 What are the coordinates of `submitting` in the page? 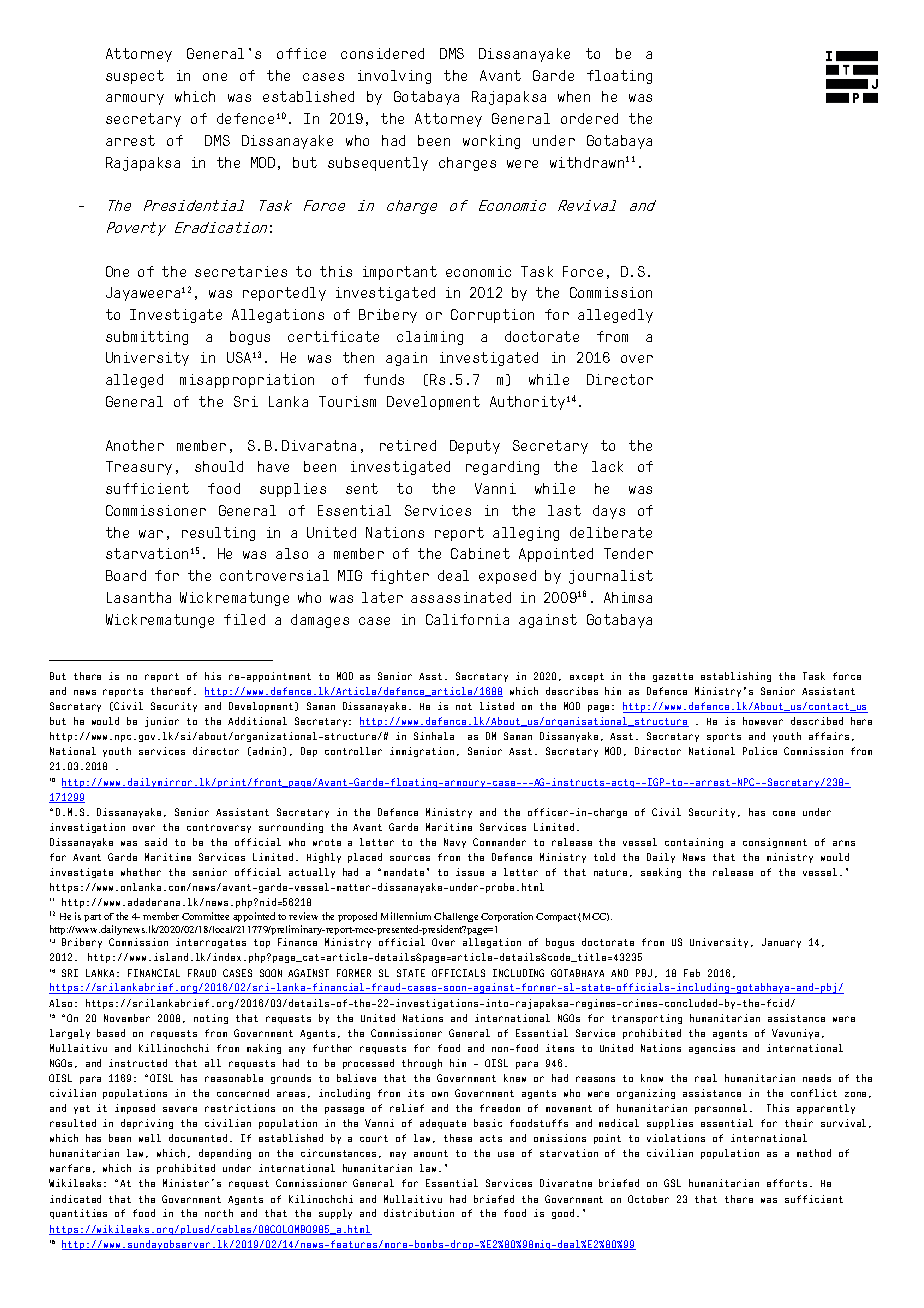 It's located at (147, 338).
